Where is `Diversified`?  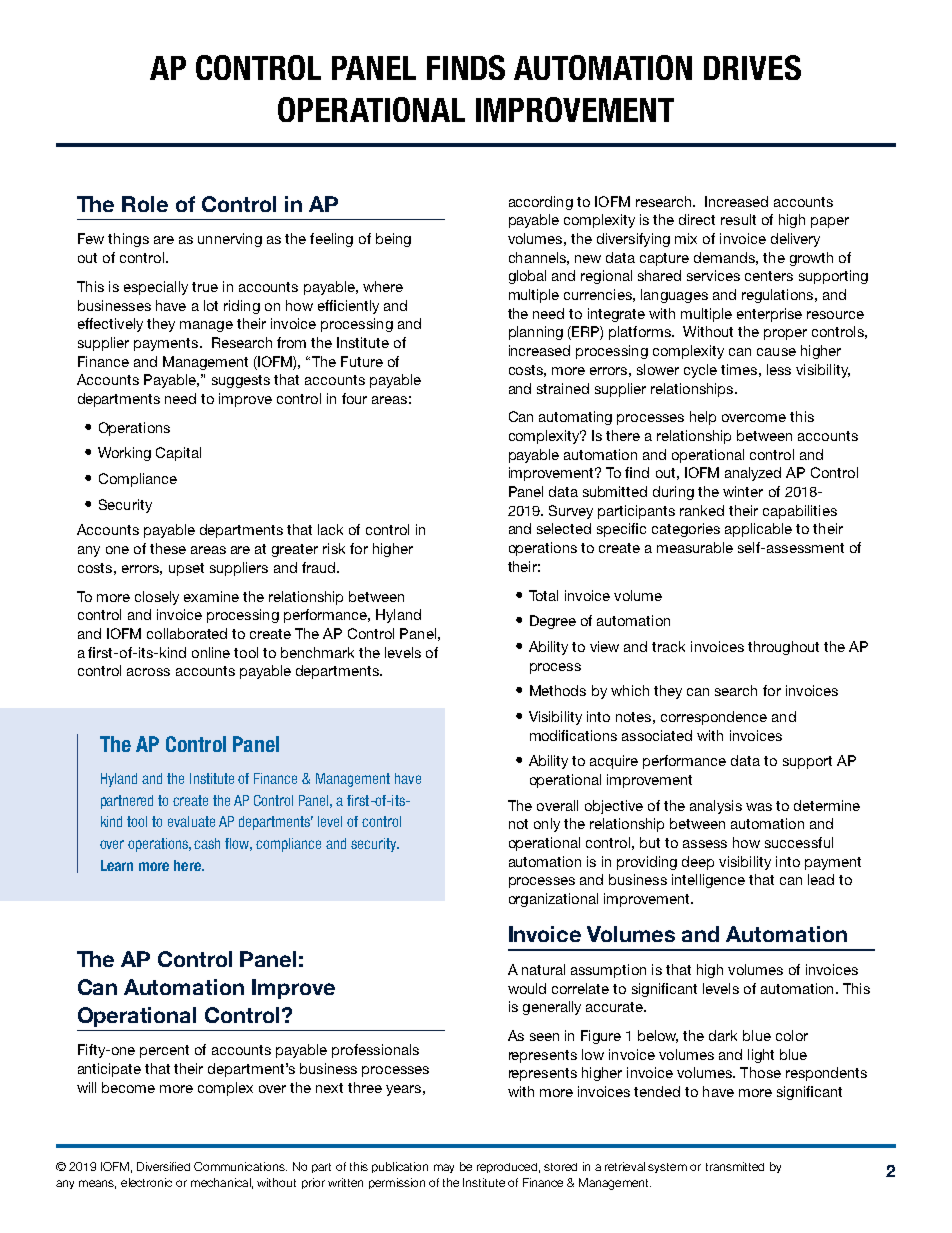 Diversified is located at coordinates (163, 1166).
